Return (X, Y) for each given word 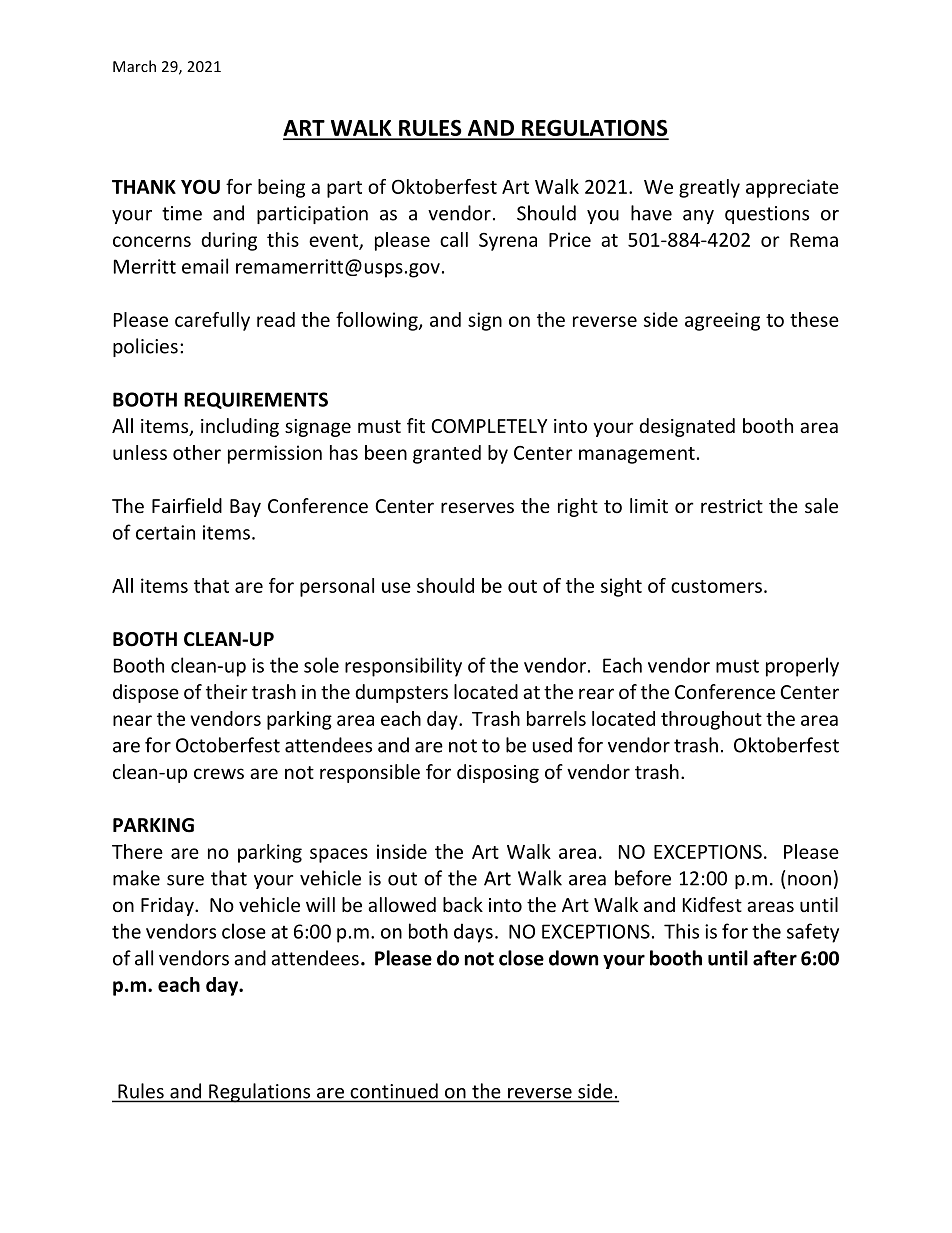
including (240, 427)
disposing (498, 773)
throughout (711, 720)
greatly (709, 188)
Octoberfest (228, 745)
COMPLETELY (489, 426)
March (134, 66)
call (454, 239)
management (637, 455)
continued (394, 1091)
